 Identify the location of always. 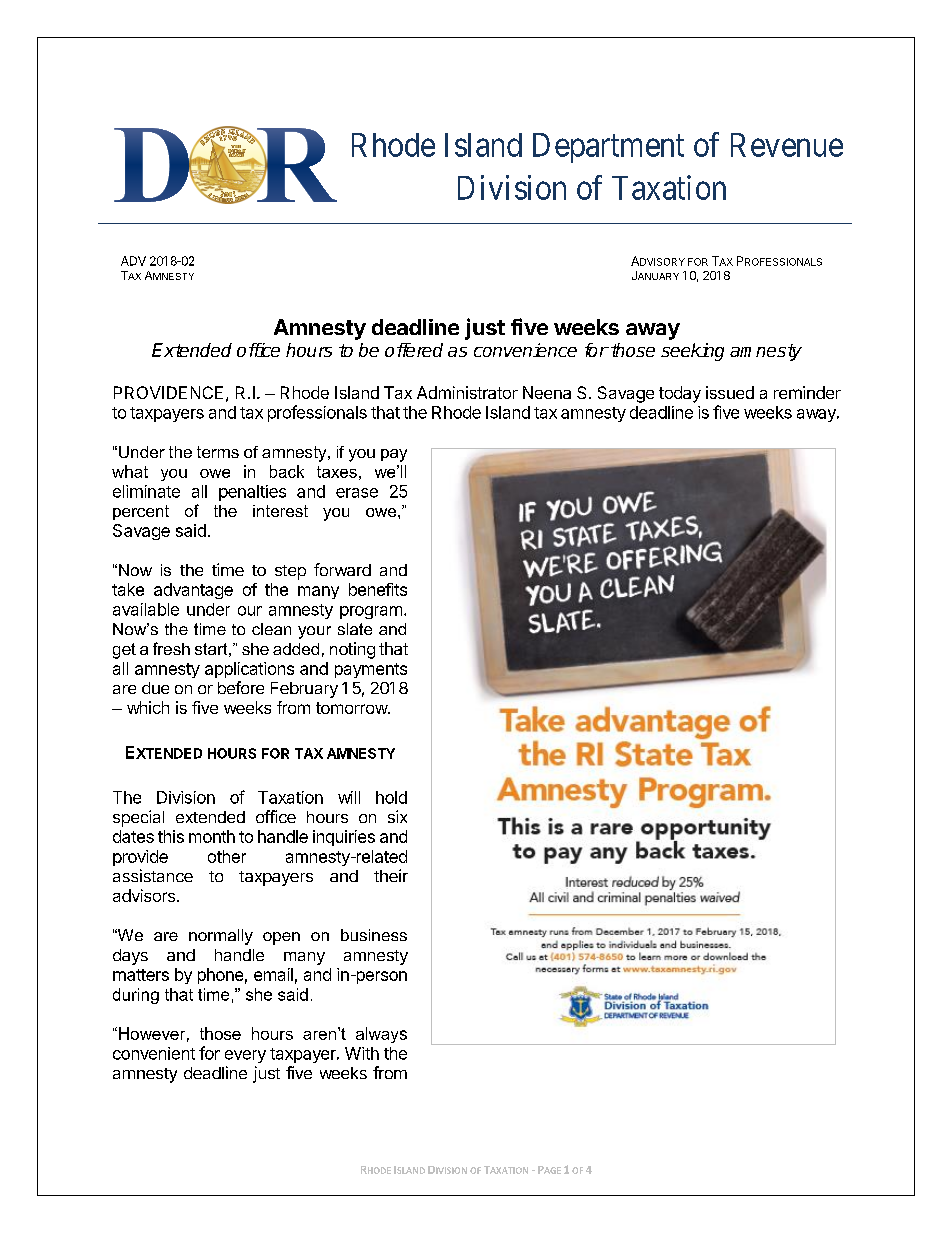
(381, 1035).
